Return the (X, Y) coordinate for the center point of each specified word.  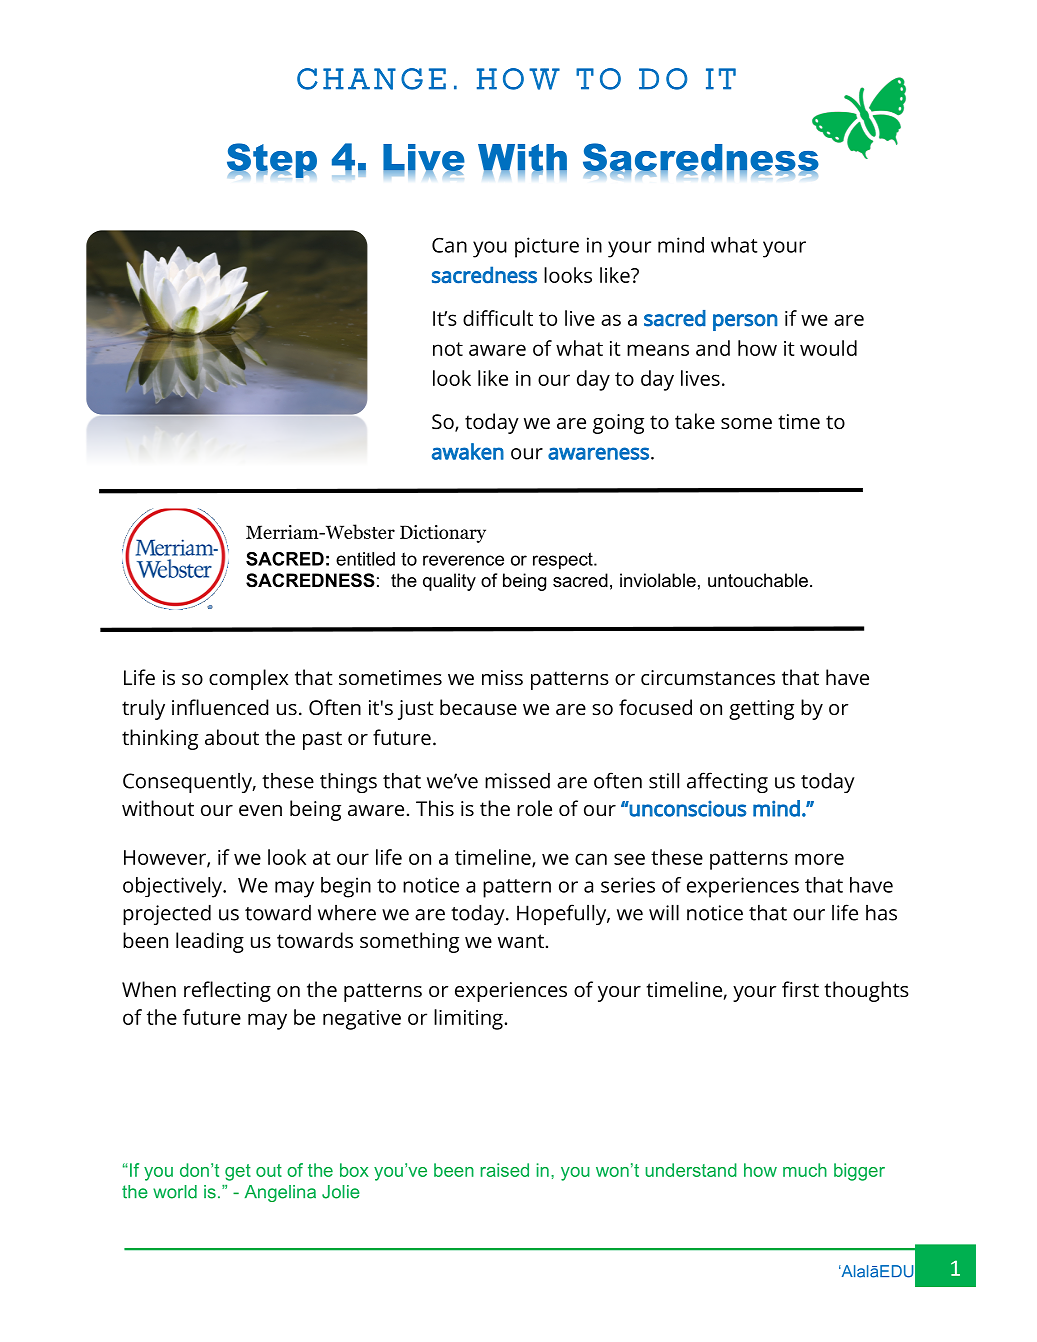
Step (272, 160)
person (745, 322)
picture (547, 247)
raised (505, 1170)
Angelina (280, 1193)
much (805, 1170)
